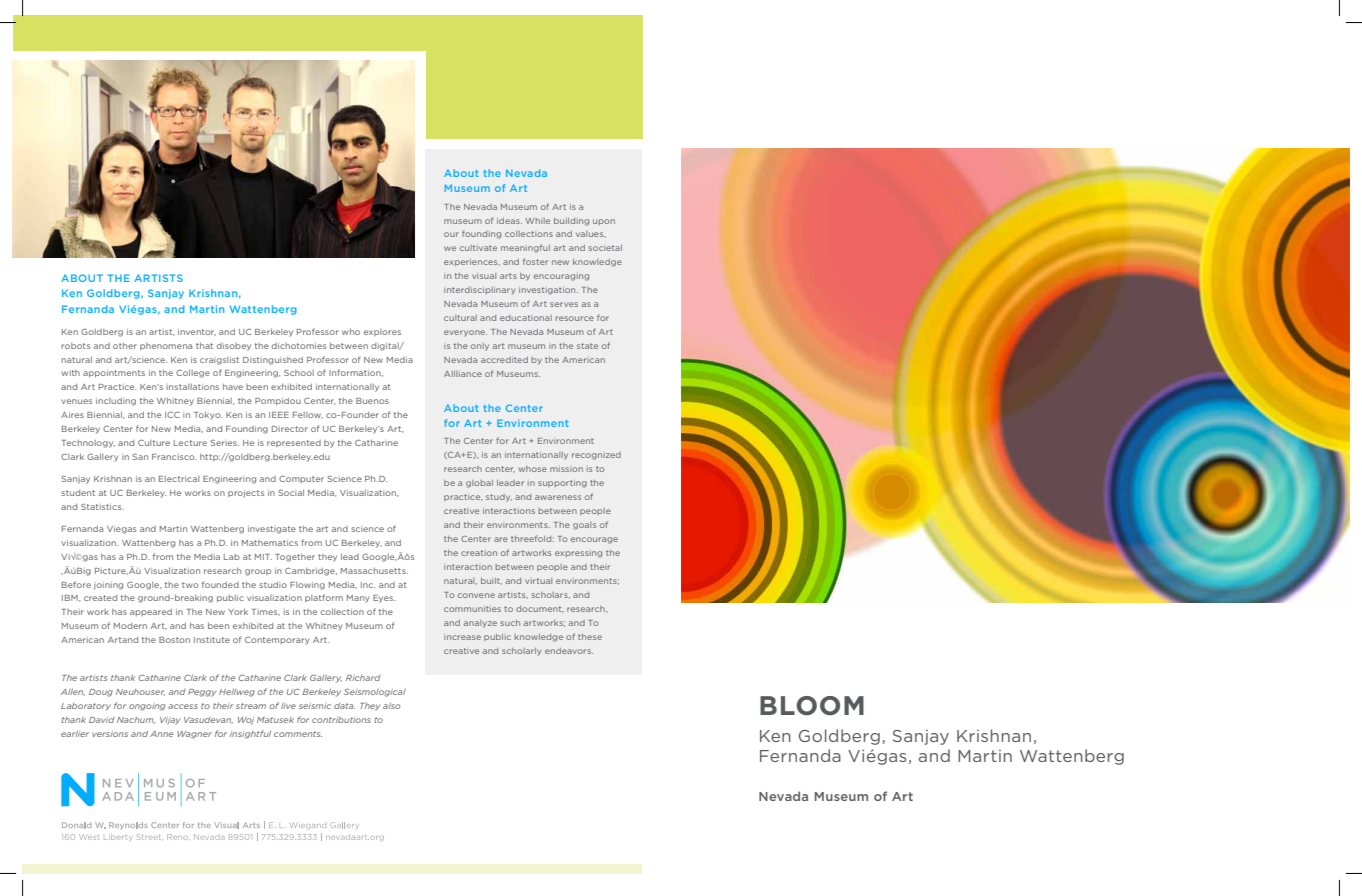 This page has width=1362, height=896. I want to click on these, so click(590, 637).
